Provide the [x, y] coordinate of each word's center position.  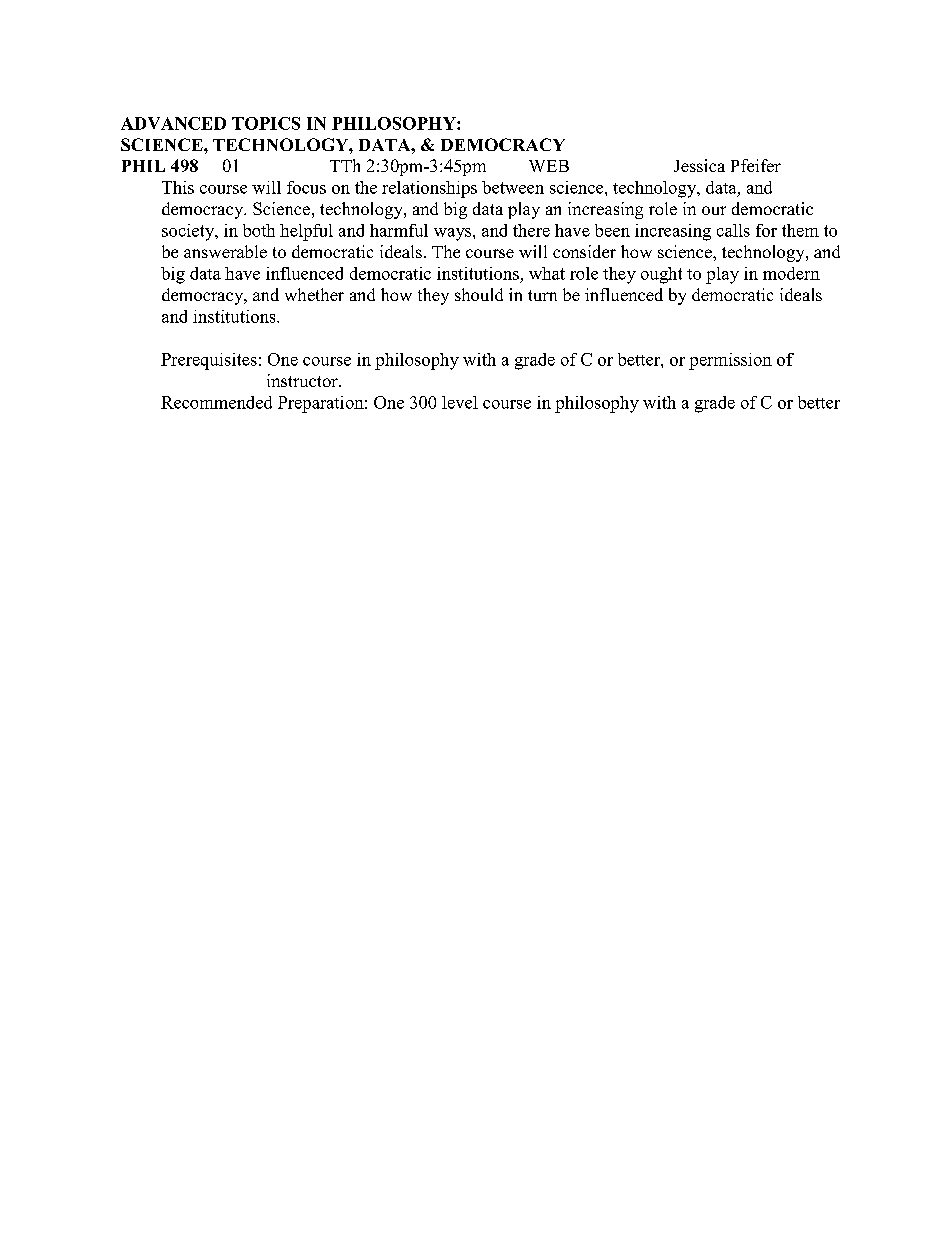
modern [791, 273]
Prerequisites [209, 361]
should [479, 294]
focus [306, 187]
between [513, 187]
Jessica [699, 165]
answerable [225, 251]
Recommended [216, 402]
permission [730, 361]
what [547, 273]
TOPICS [266, 123]
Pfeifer [756, 165]
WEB [549, 166]
